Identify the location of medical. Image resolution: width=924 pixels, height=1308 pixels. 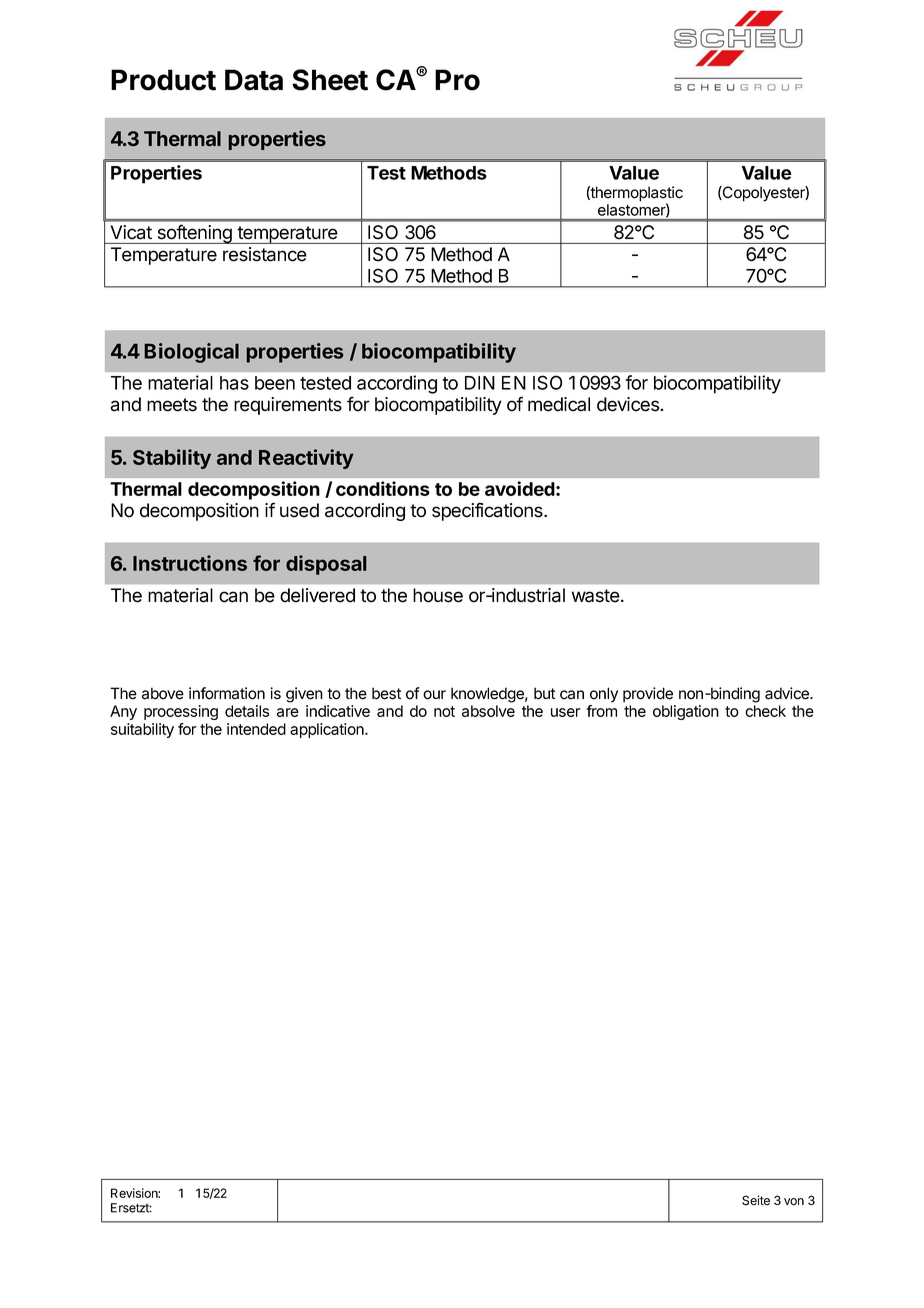
(559, 404).
